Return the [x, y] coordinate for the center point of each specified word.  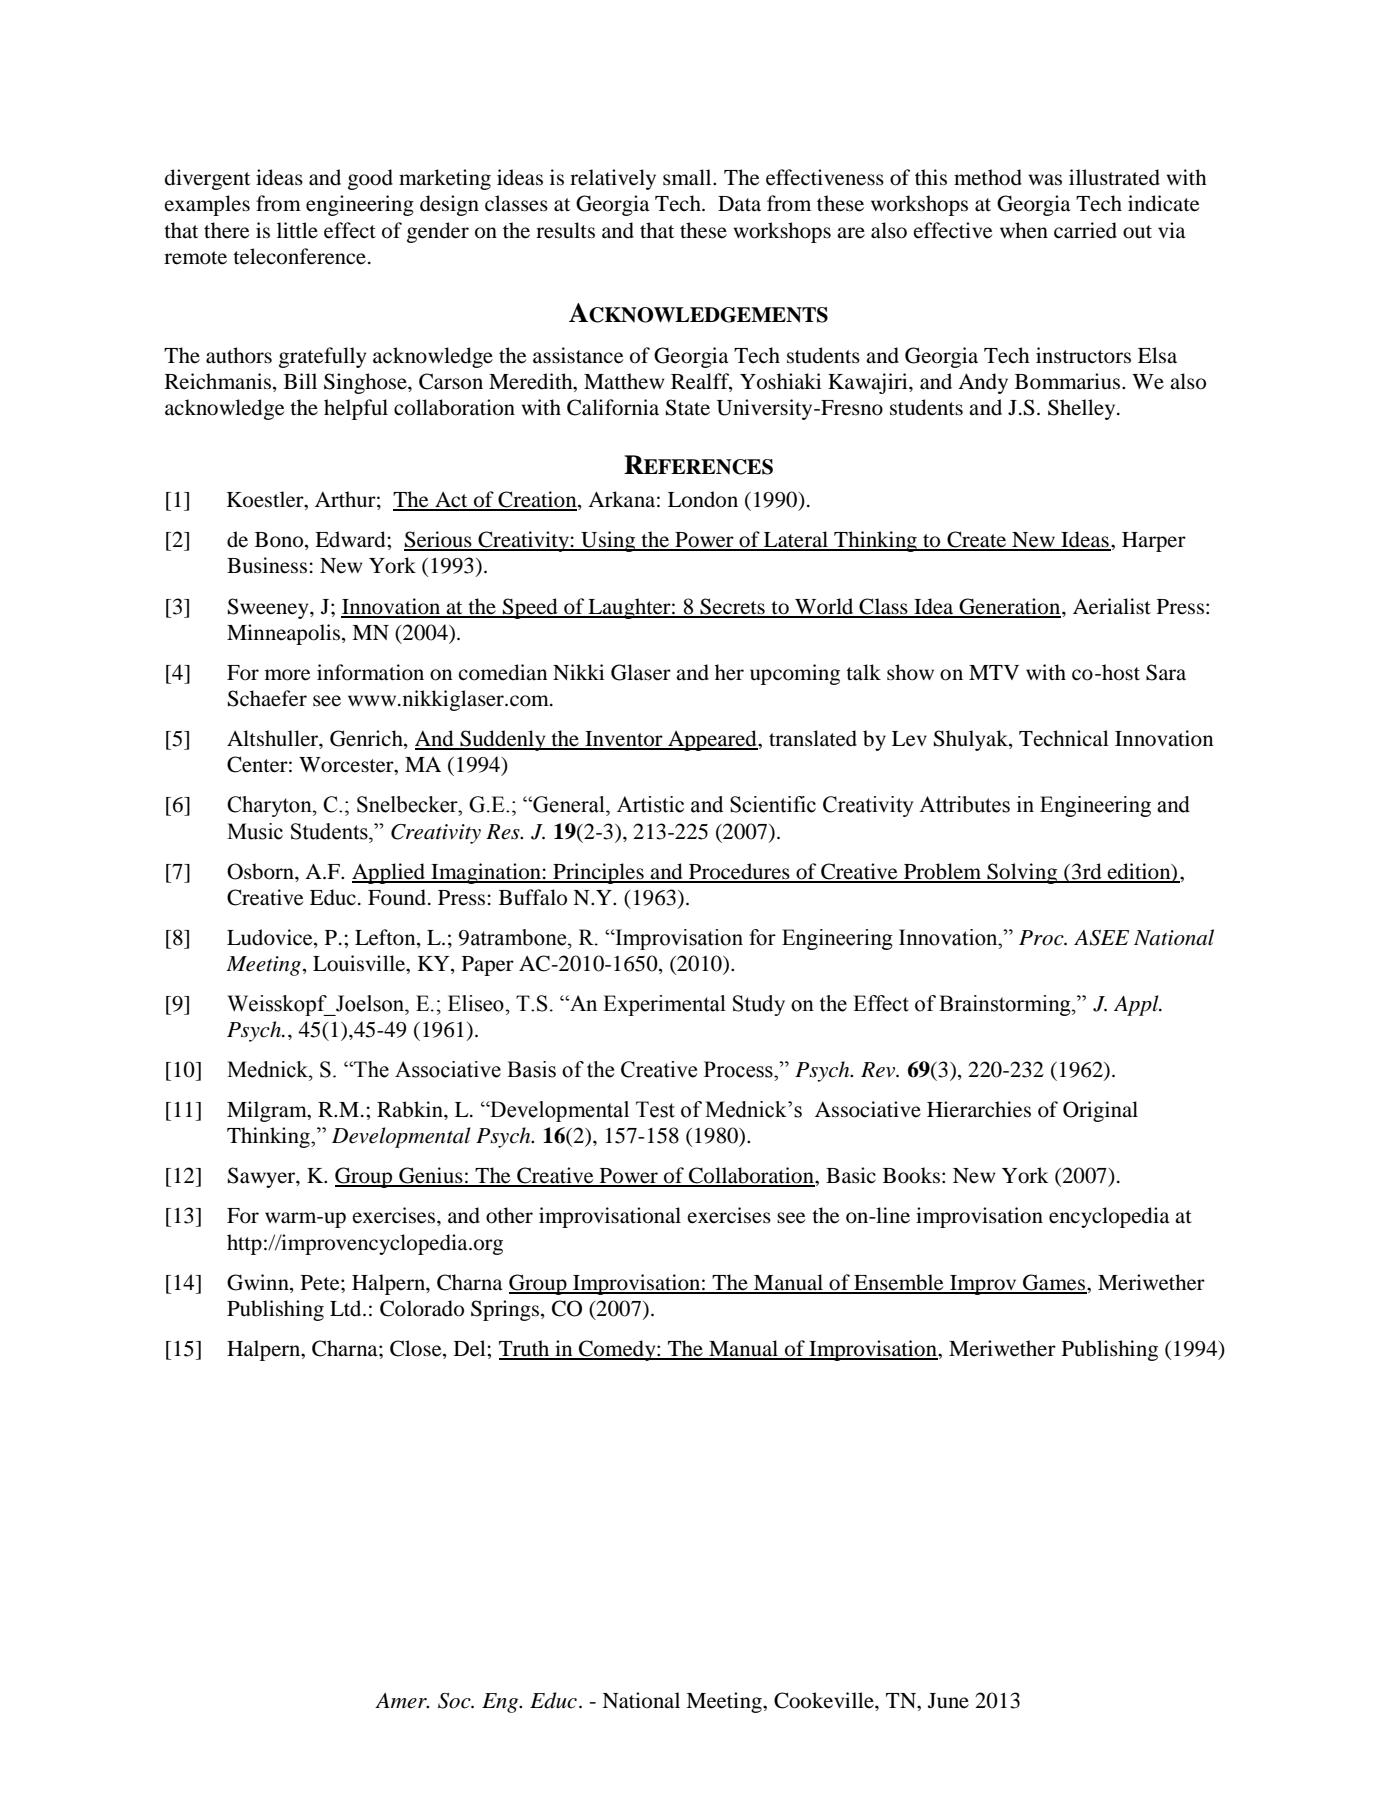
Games [1054, 1283]
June [948, 1701]
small [688, 177]
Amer [402, 1701]
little [297, 230]
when [1024, 230]
